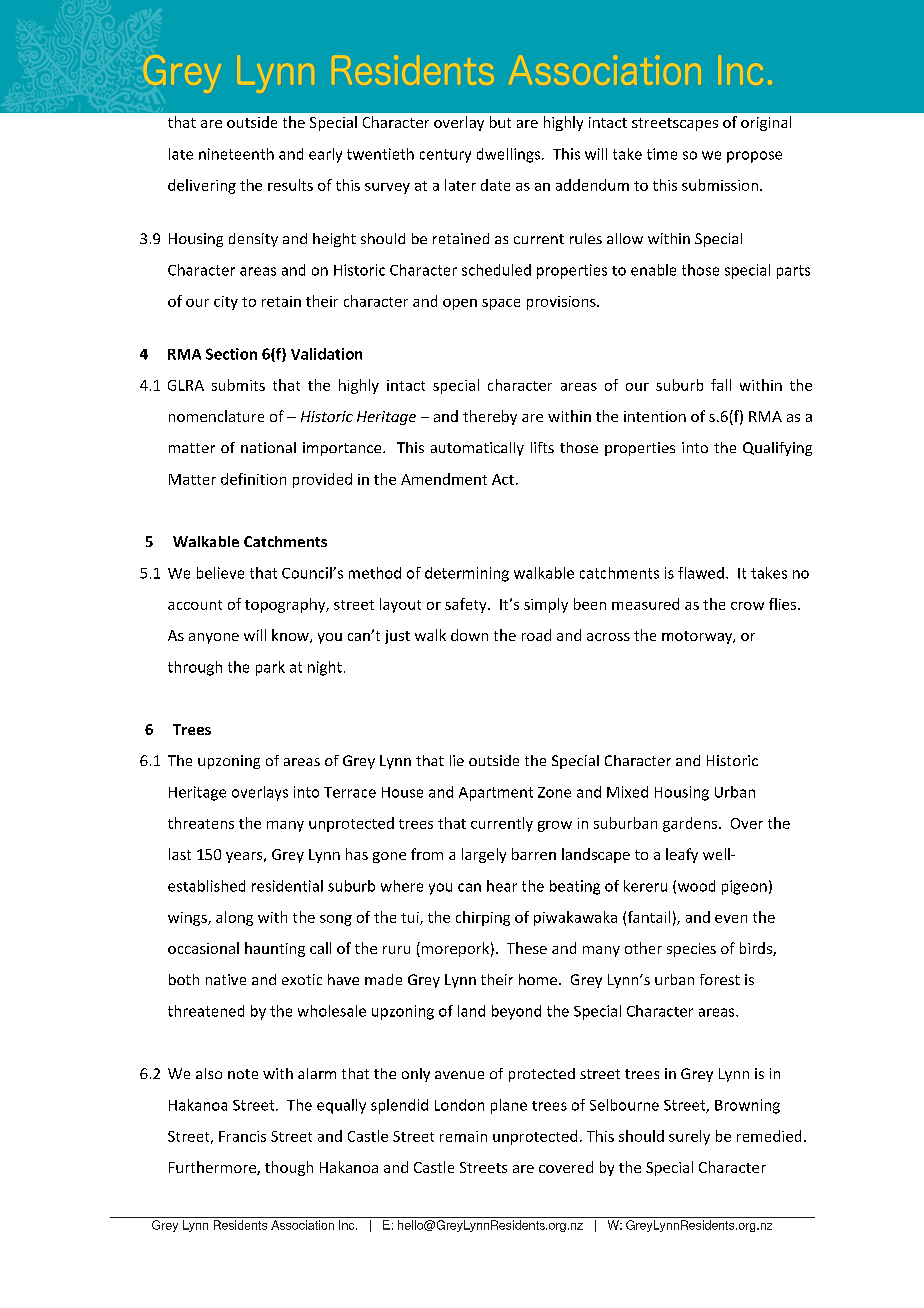  Describe the element at coordinates (467, 574) in the page. I see `determining` at that location.
